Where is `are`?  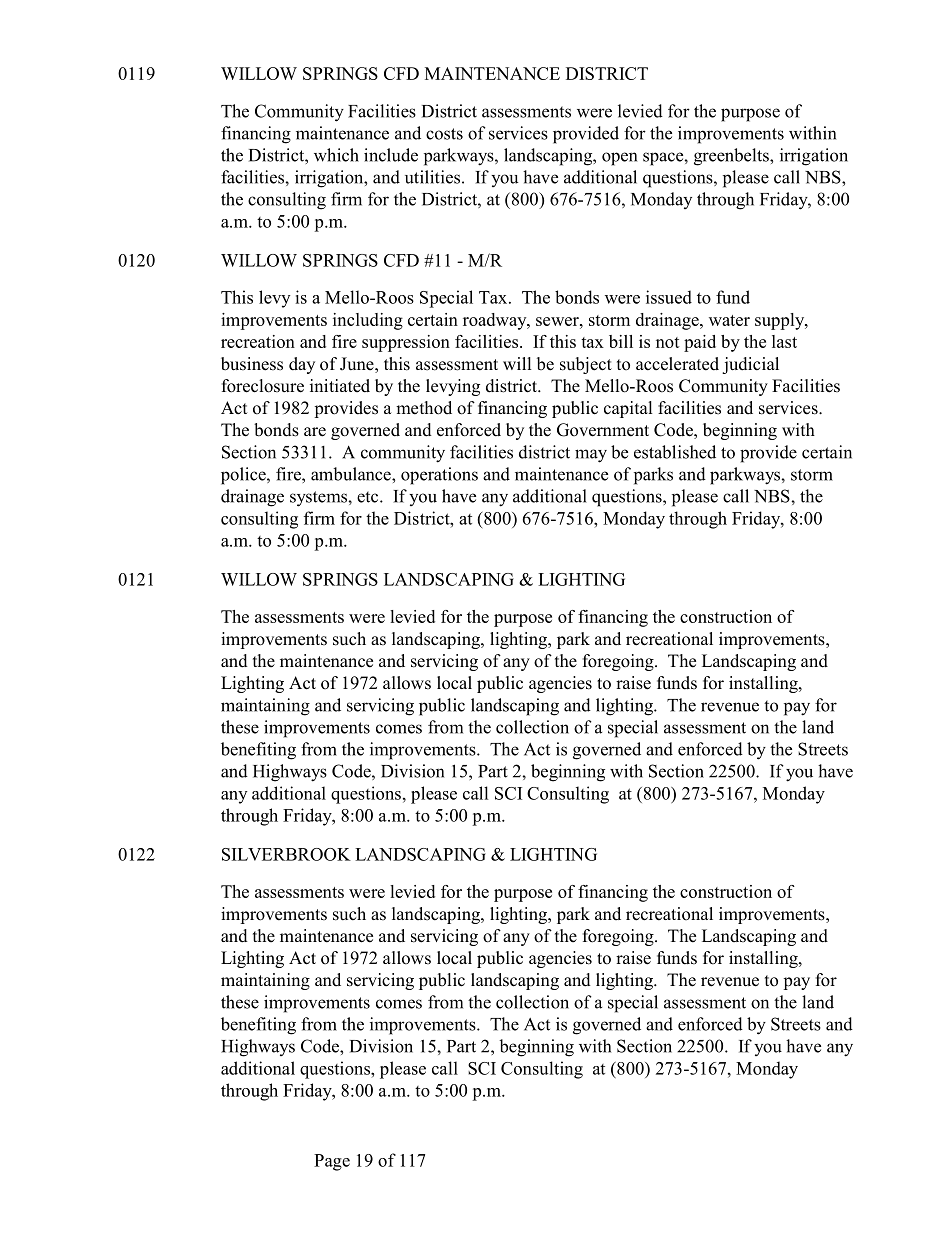
are is located at coordinates (315, 432).
